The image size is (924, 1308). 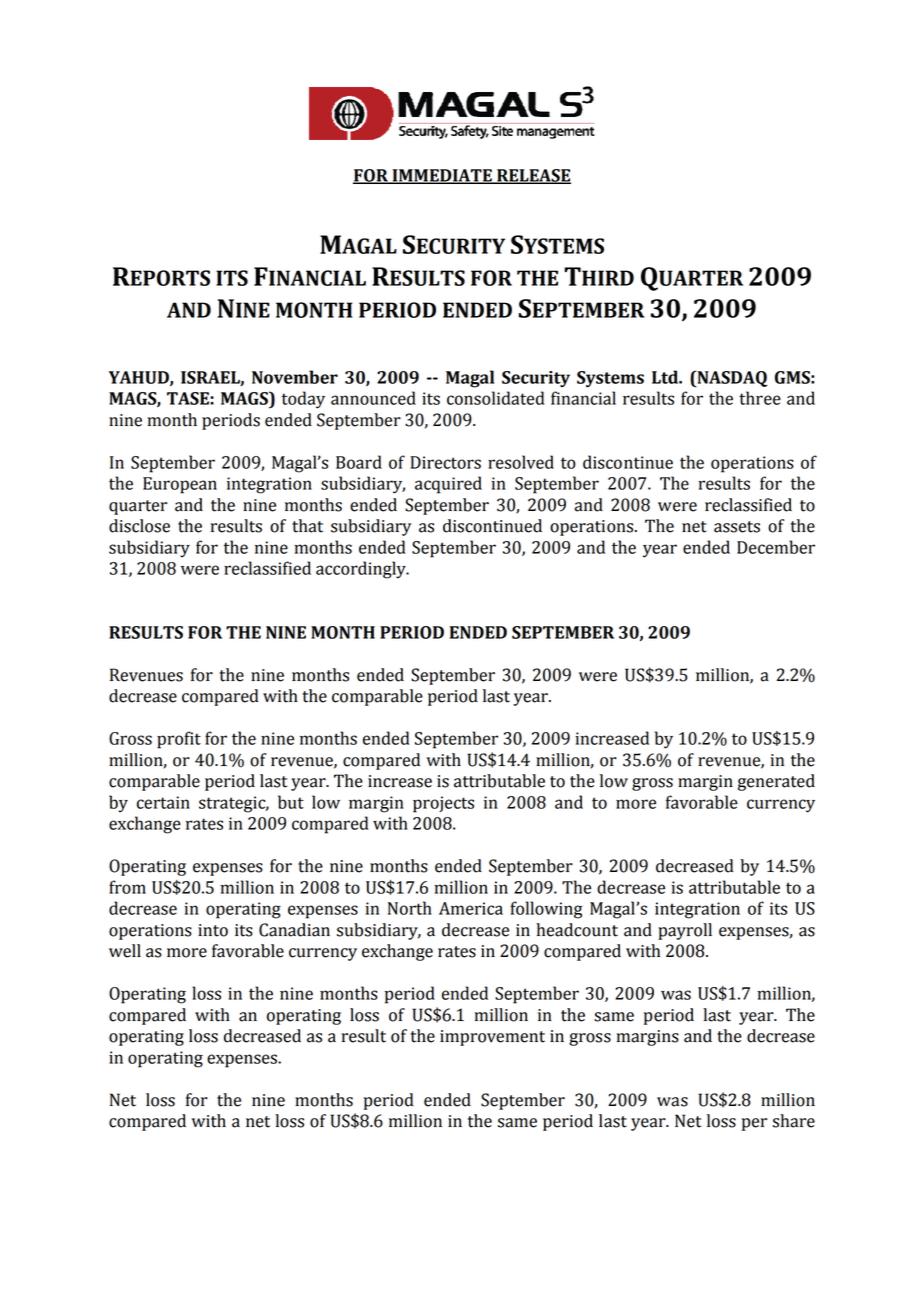 I want to click on three, so click(x=760, y=398).
